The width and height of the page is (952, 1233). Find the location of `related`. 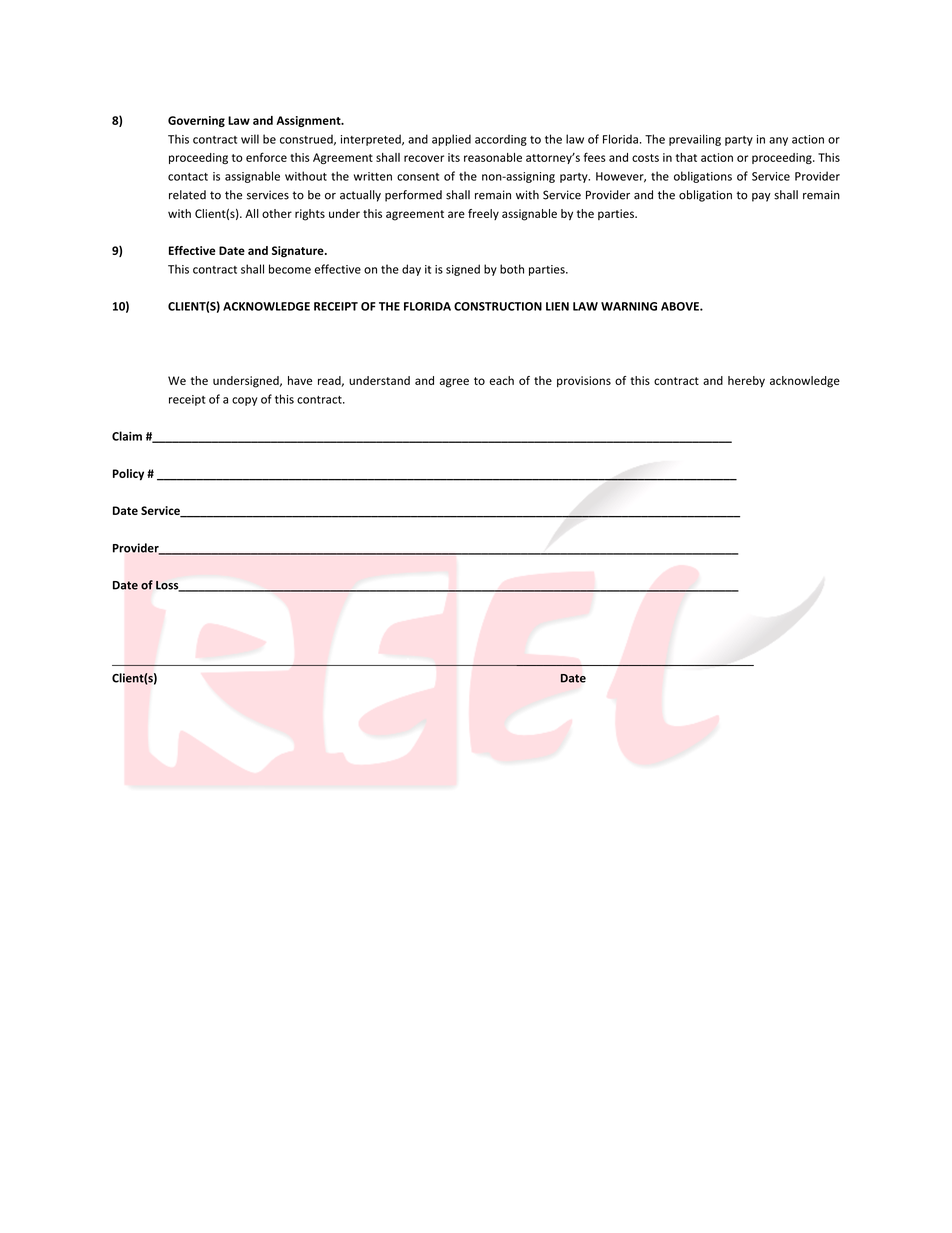

related is located at coordinates (187, 195).
